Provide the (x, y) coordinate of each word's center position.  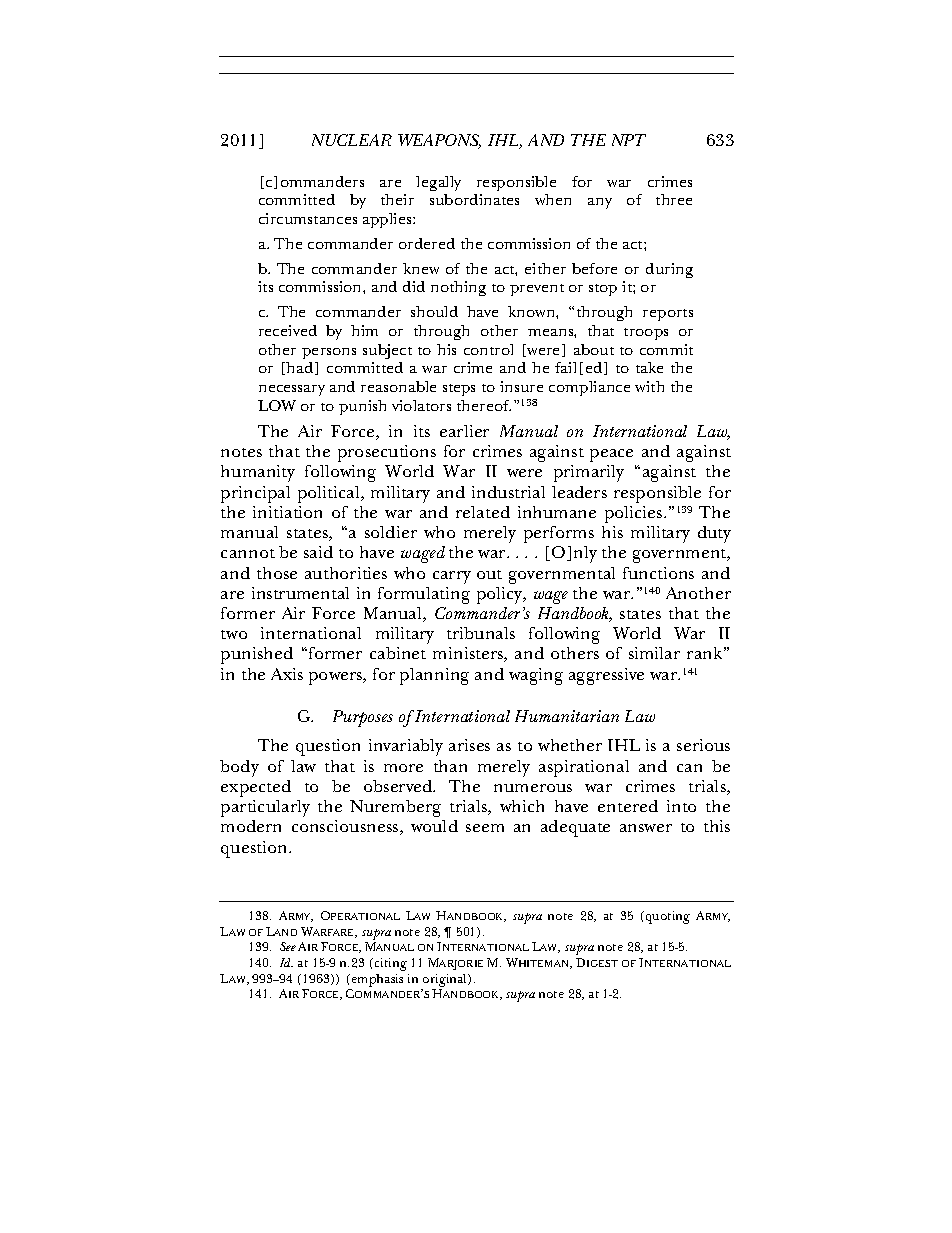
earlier (464, 431)
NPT (629, 140)
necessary (292, 390)
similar (654, 653)
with (649, 386)
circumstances (308, 218)
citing (389, 964)
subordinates (474, 199)
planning (434, 676)
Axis (287, 674)
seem (485, 828)
